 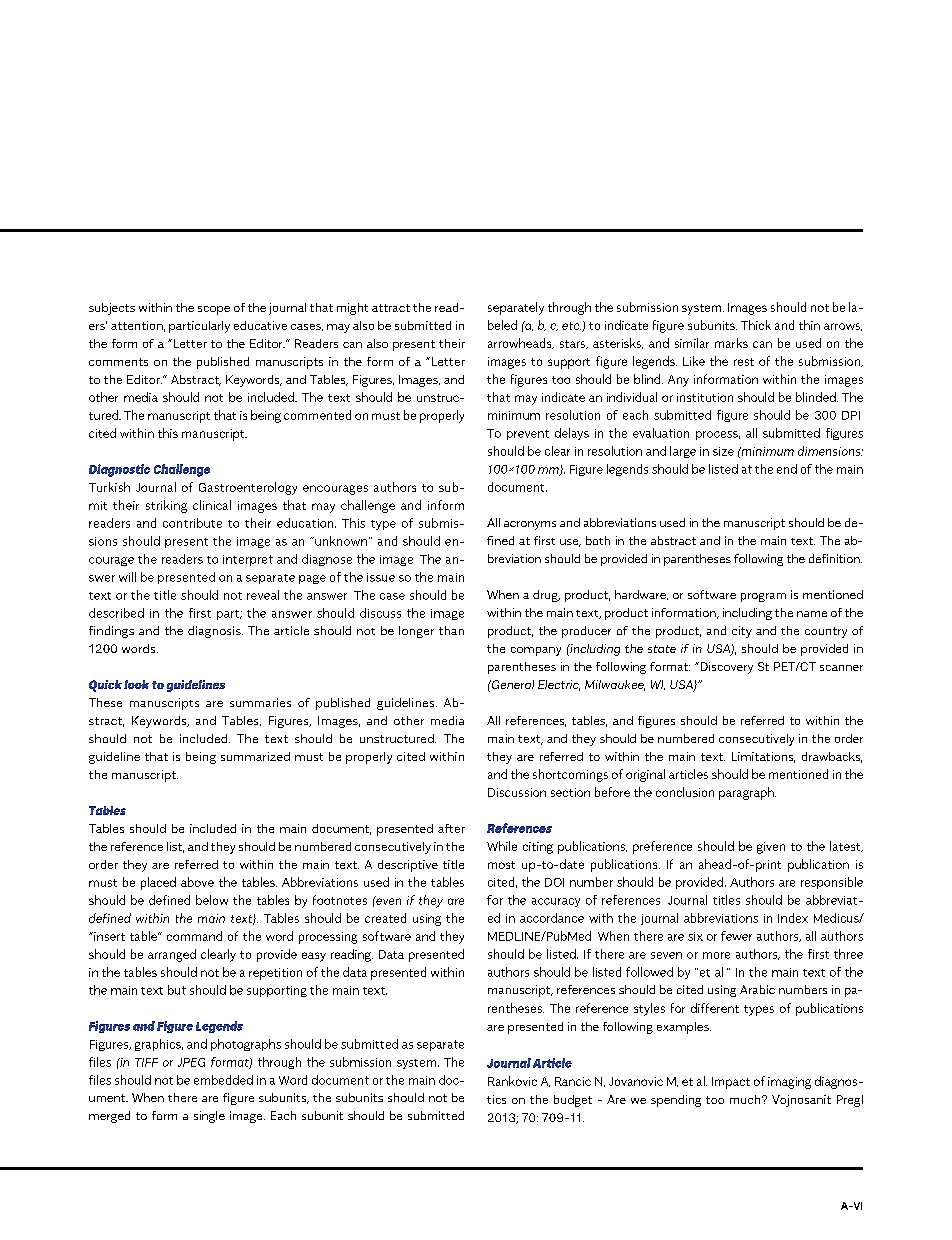 I want to click on summaries, so click(x=260, y=702).
